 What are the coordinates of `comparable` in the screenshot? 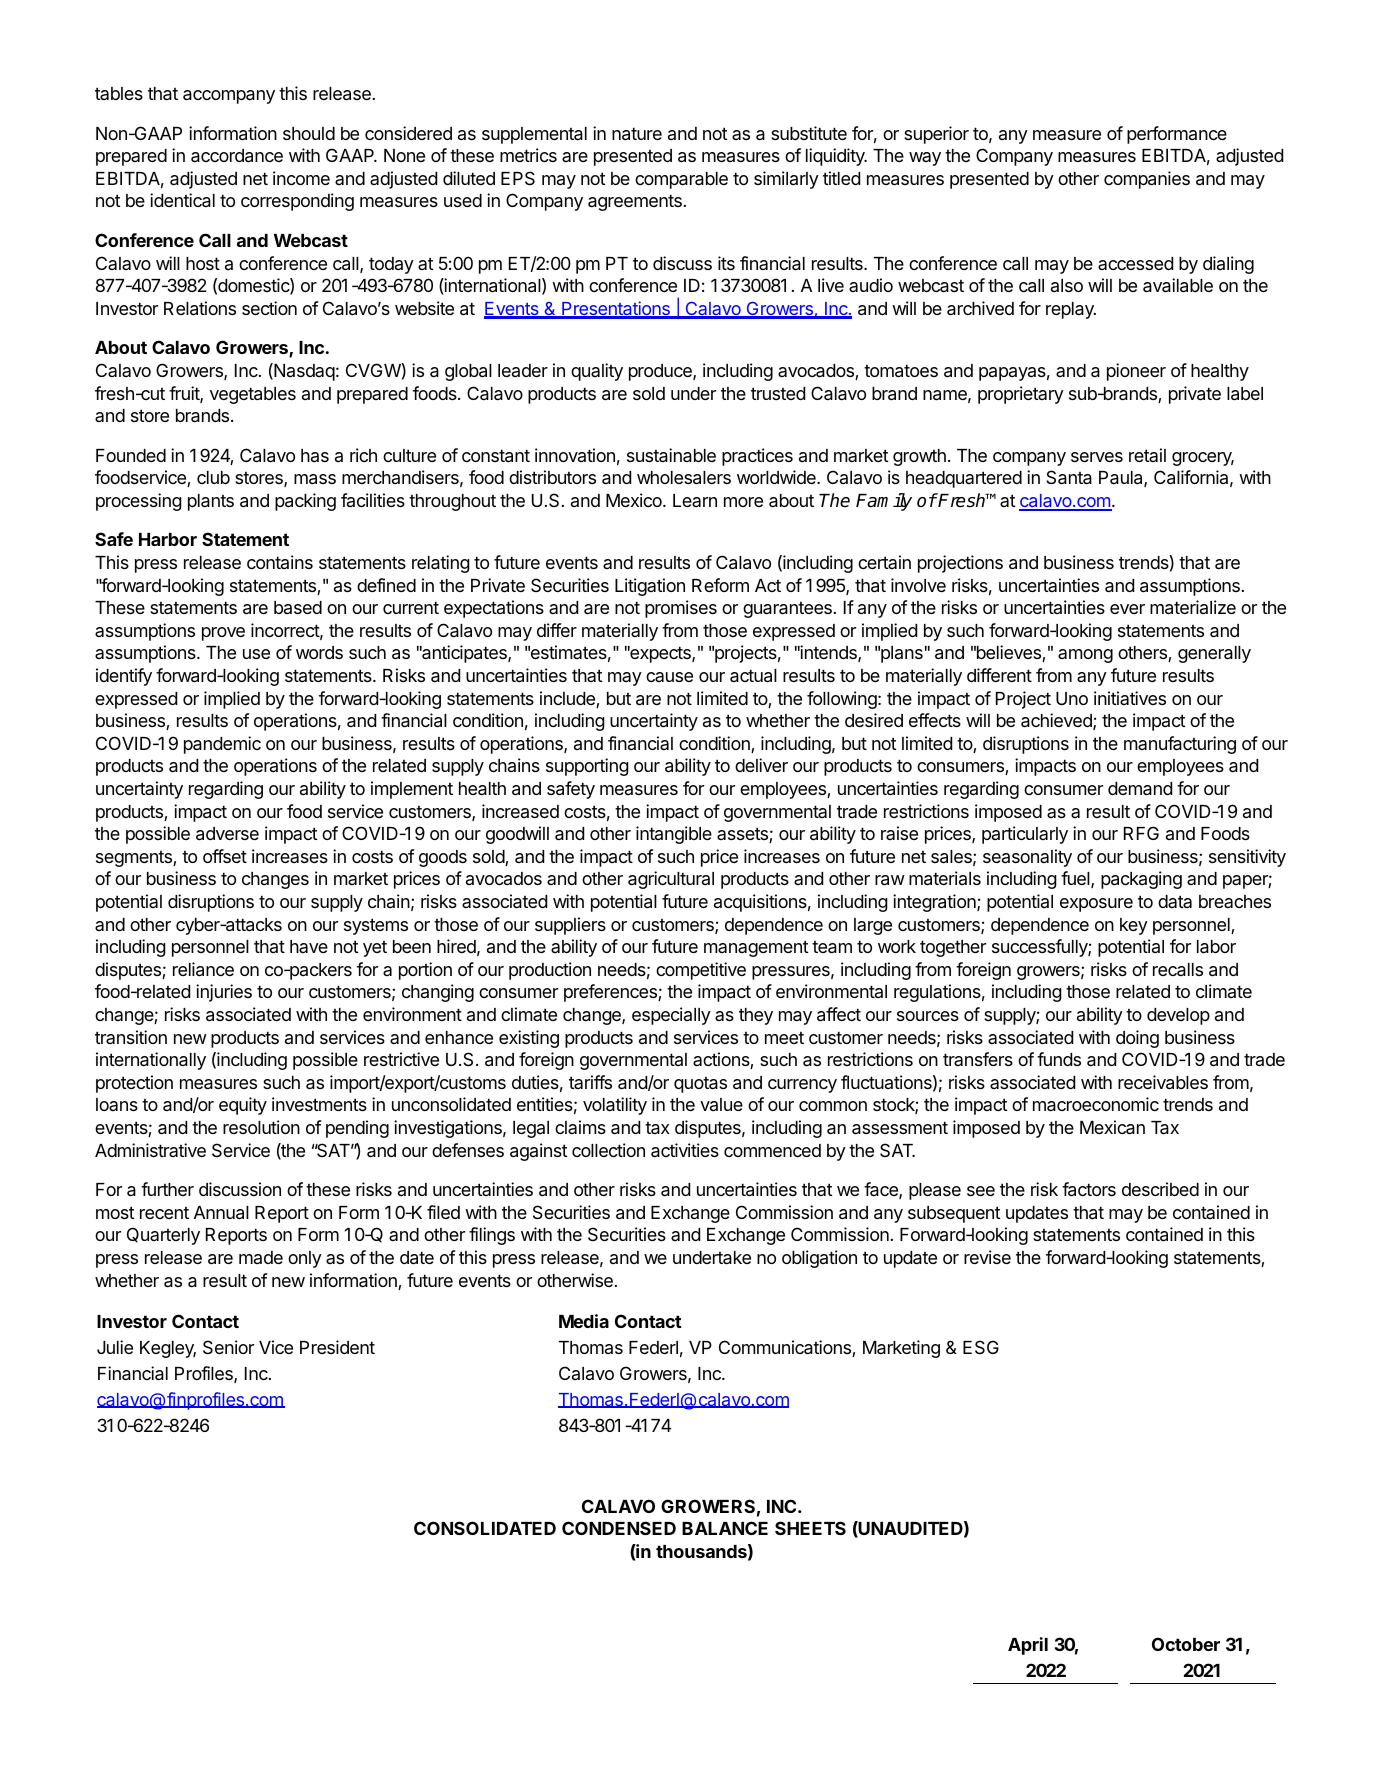 It's located at (681, 180).
